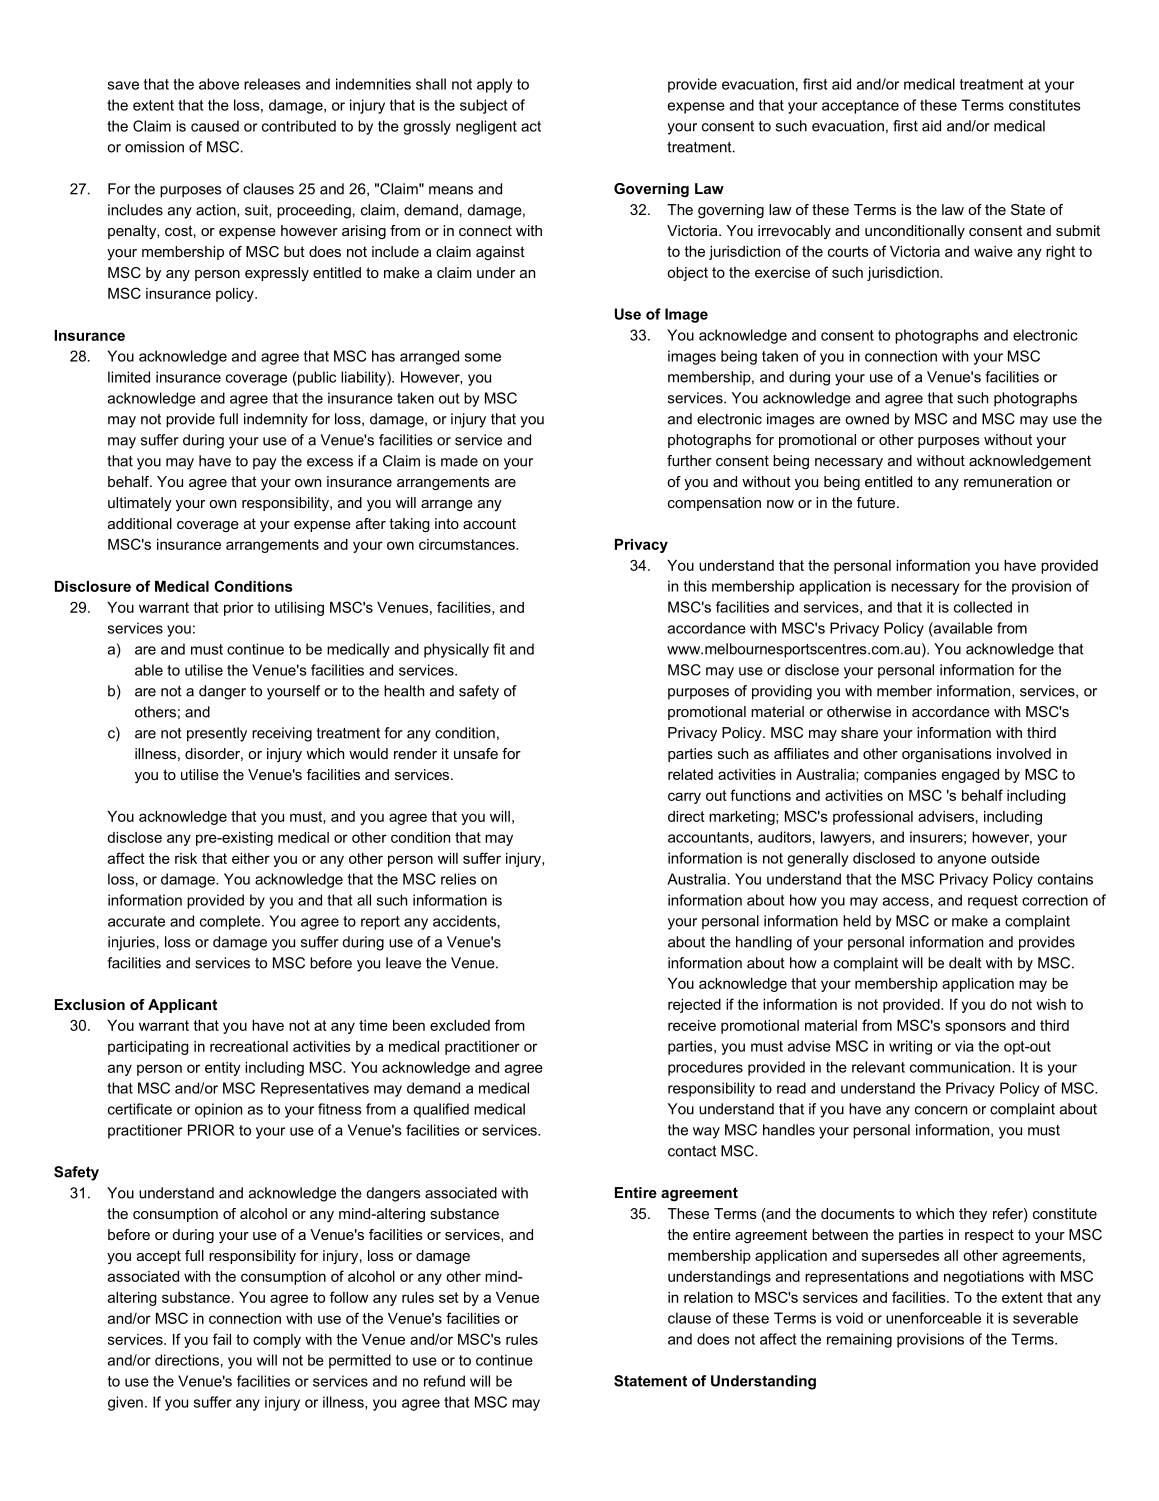 The height and width of the screenshot is (1501, 1159). What do you see at coordinates (859, 1340) in the screenshot?
I see `remaining` at bounding box center [859, 1340].
